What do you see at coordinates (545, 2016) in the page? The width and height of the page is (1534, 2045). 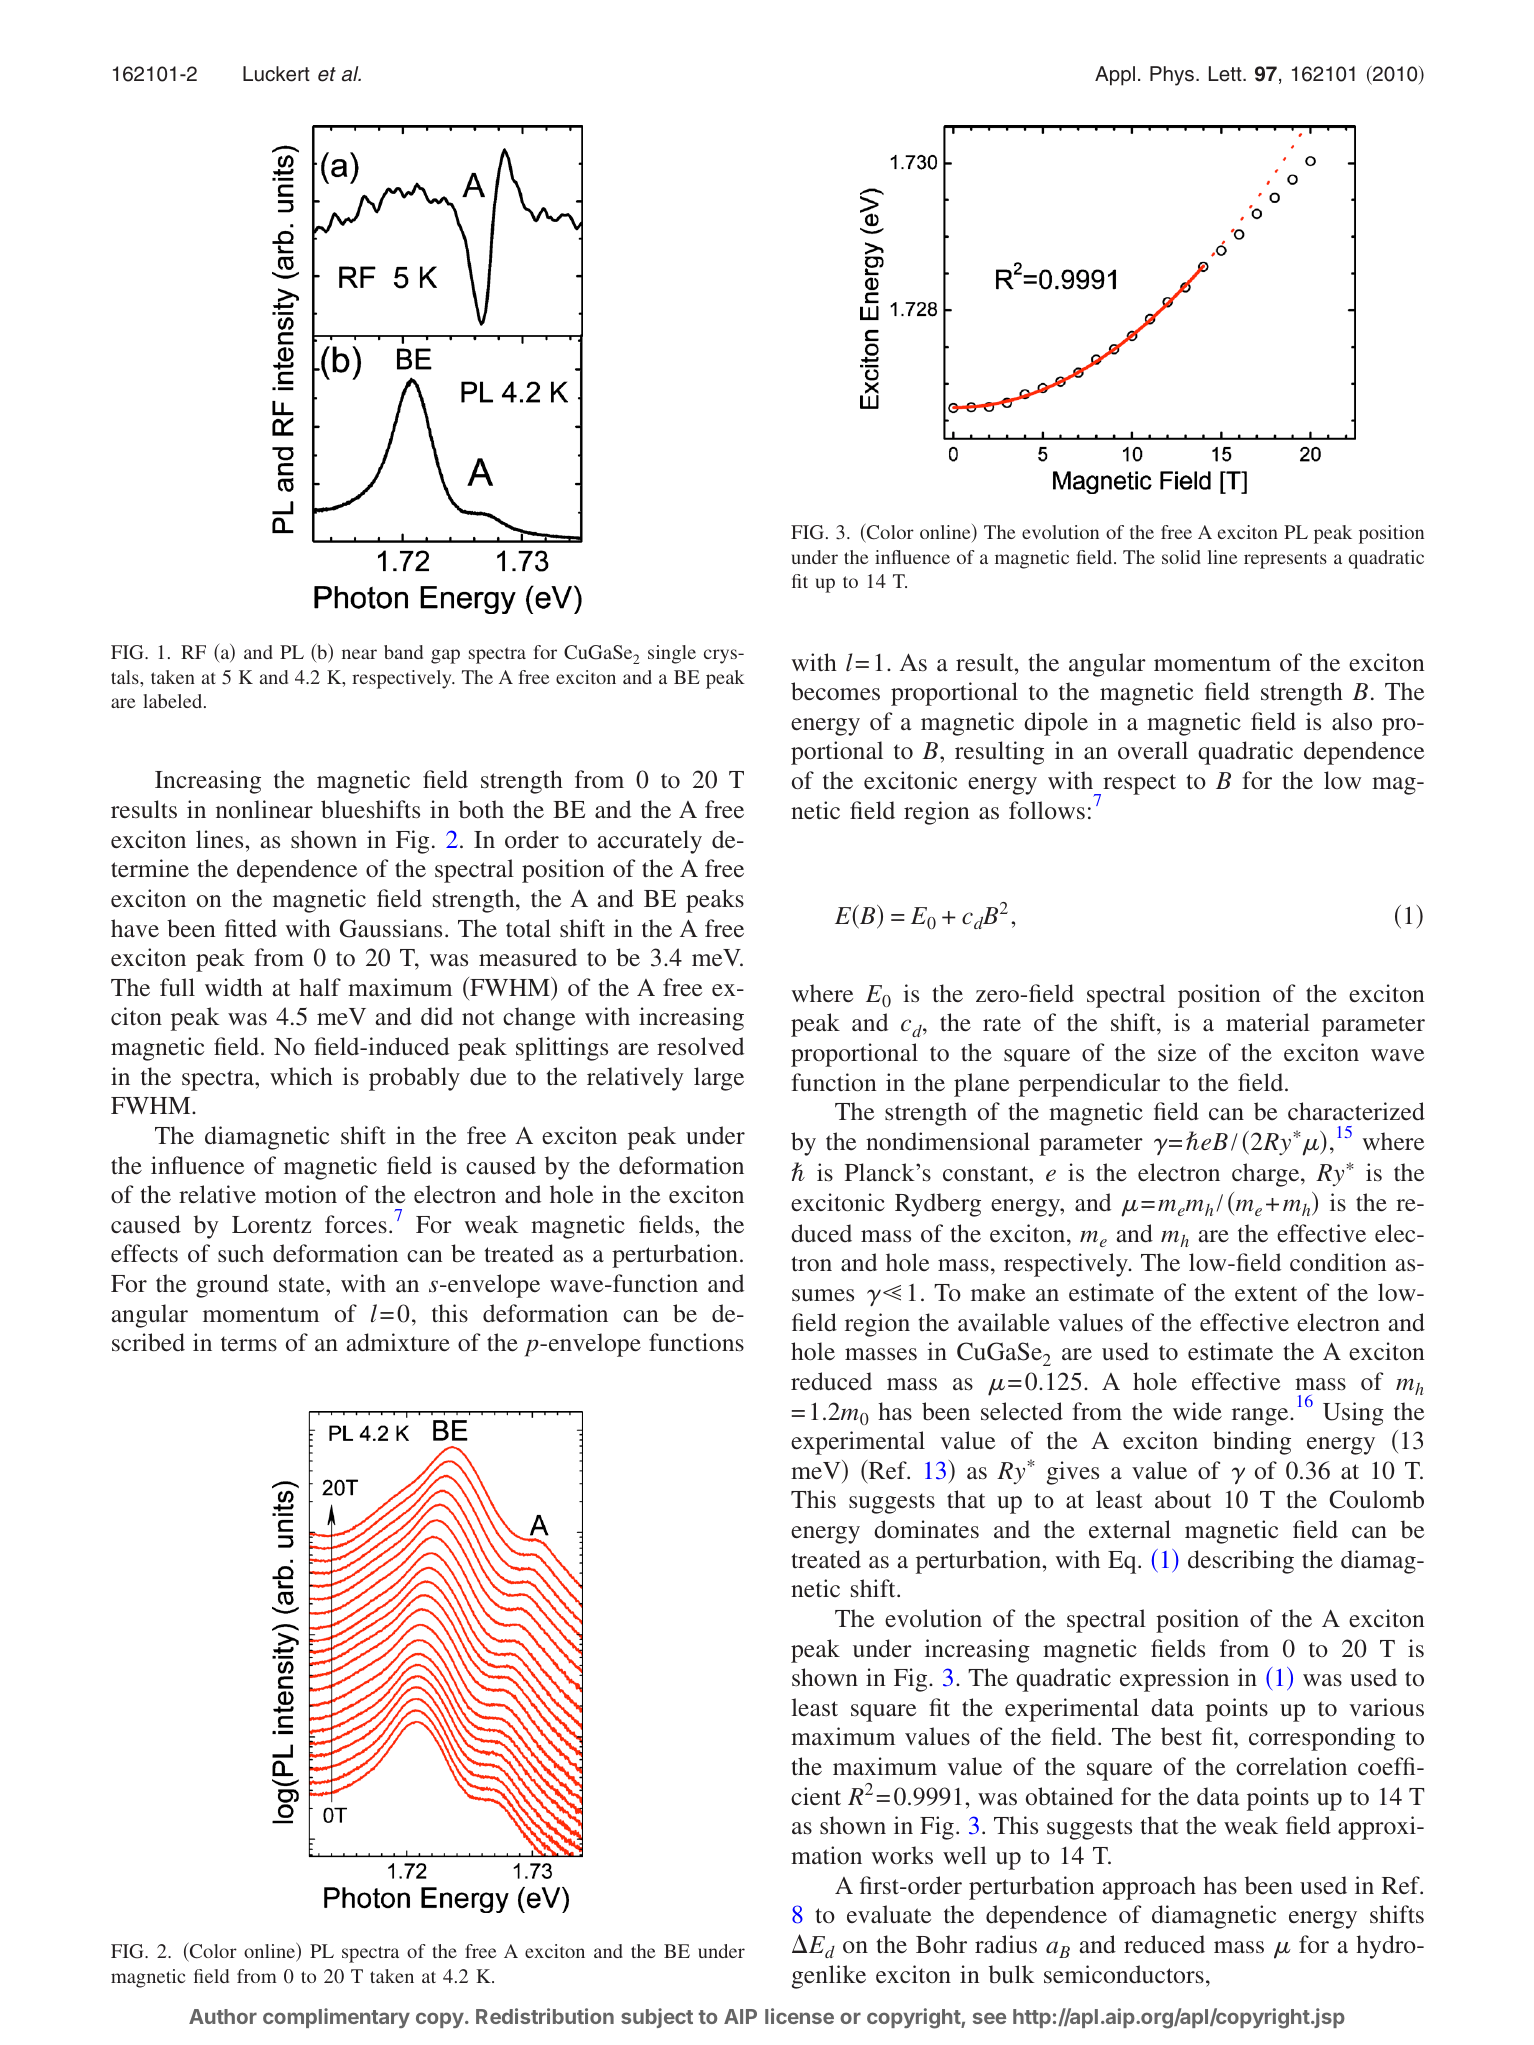 I see `Redistribution` at bounding box center [545, 2016].
